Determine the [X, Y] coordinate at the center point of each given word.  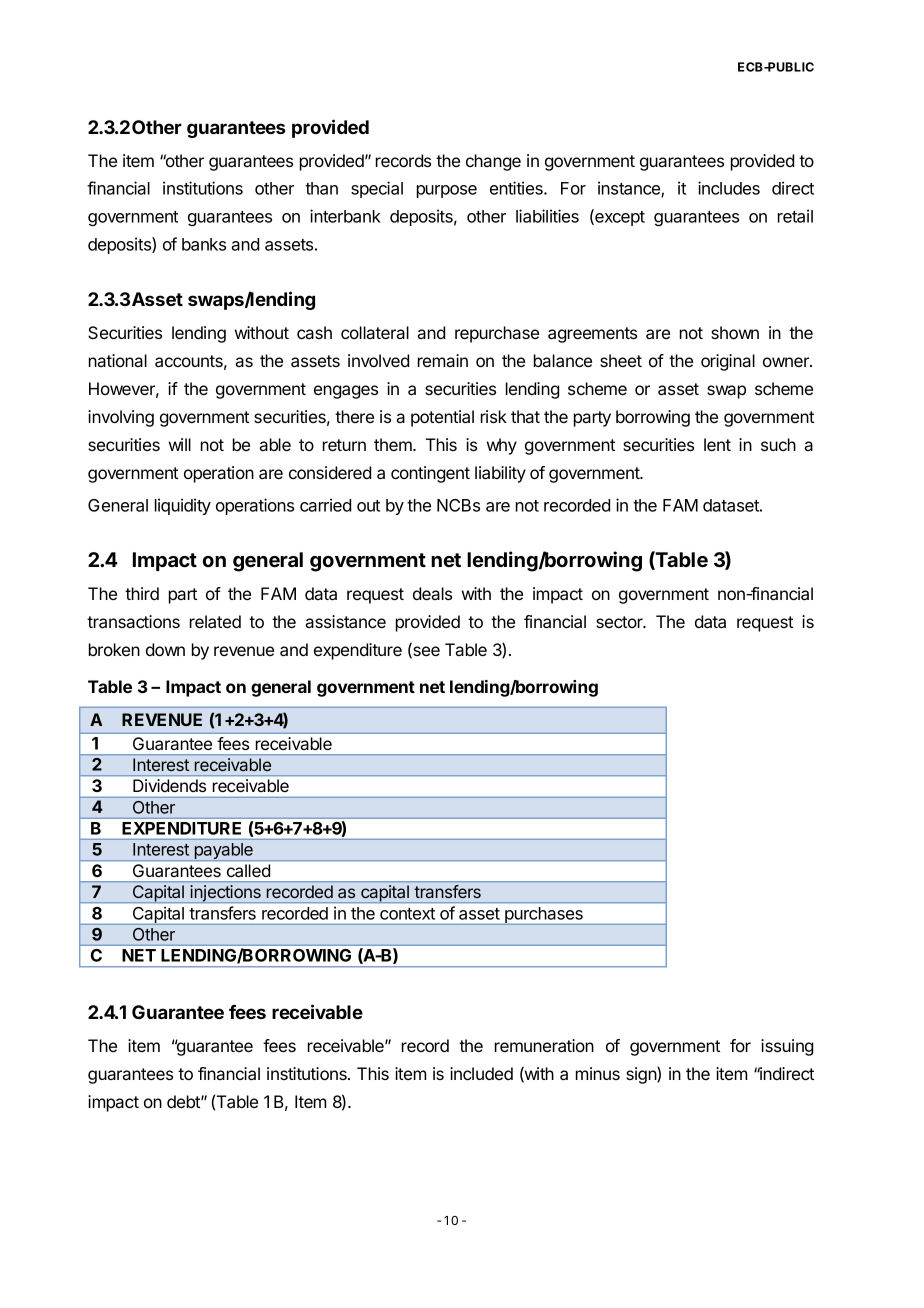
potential [442, 418]
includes [729, 188]
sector [620, 622]
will [180, 444]
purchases [544, 916]
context [407, 914]
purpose [447, 191]
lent [717, 444]
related [215, 621]
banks [204, 244]
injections [226, 894]
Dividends [169, 785]
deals [432, 593]
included [481, 1073]
